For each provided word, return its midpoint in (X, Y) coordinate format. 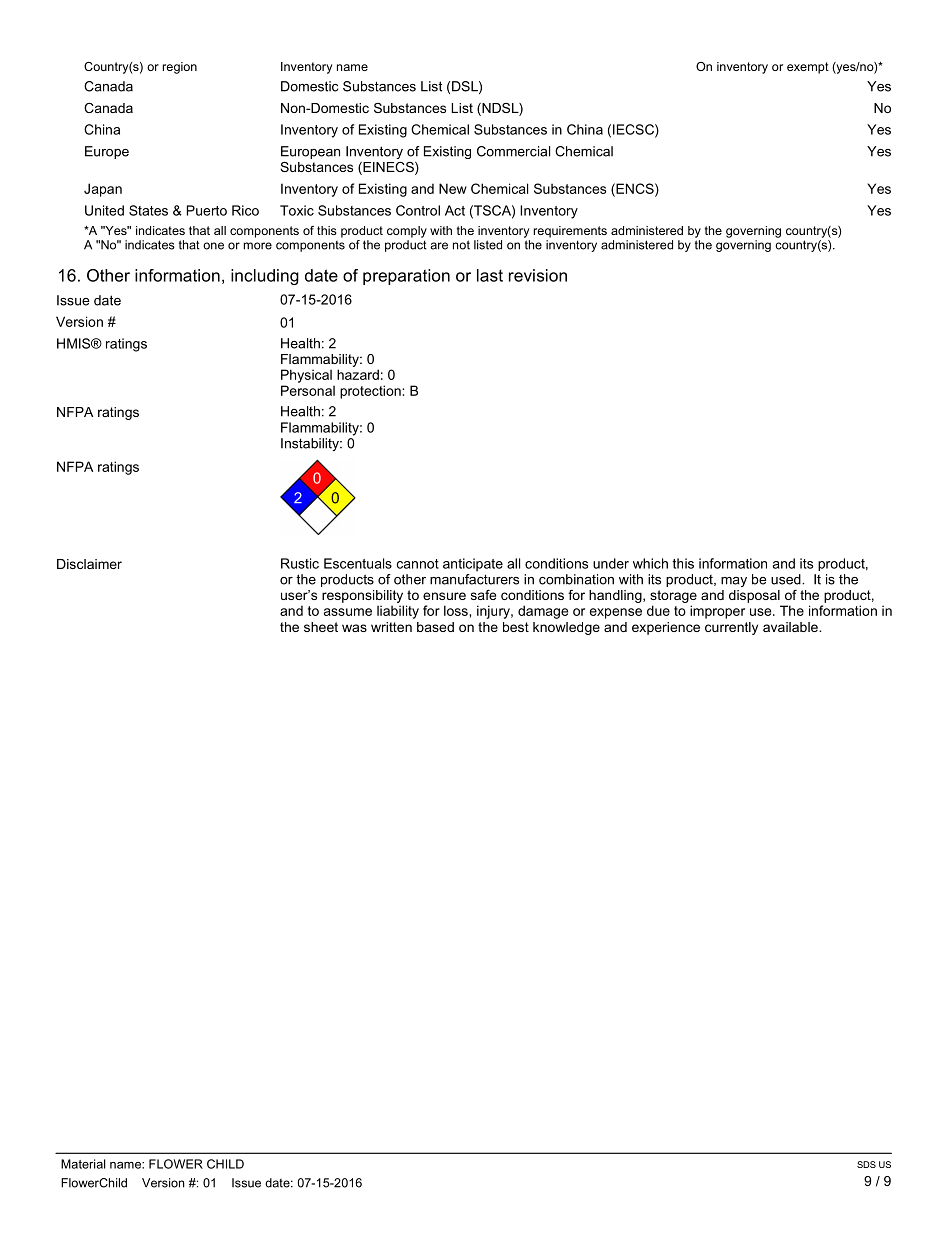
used (787, 579)
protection (371, 392)
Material (83, 1164)
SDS (866, 1164)
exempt (808, 68)
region (180, 68)
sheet (321, 627)
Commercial (513, 151)
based (435, 627)
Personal (308, 390)
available (791, 627)
